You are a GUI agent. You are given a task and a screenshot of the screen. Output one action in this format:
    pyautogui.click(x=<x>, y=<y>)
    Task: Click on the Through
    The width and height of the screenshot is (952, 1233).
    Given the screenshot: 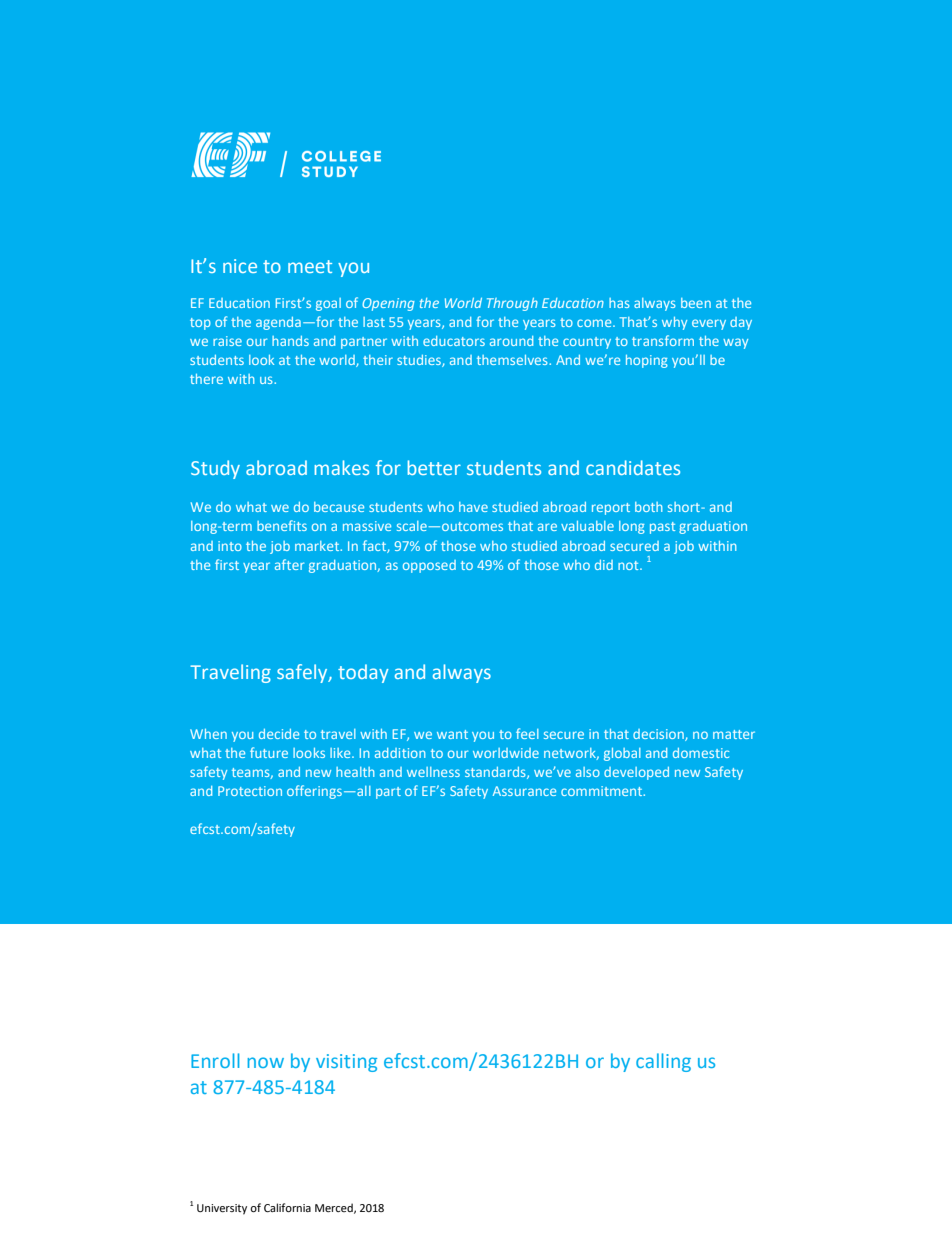 What is the action you would take?
    pyautogui.click(x=512, y=304)
